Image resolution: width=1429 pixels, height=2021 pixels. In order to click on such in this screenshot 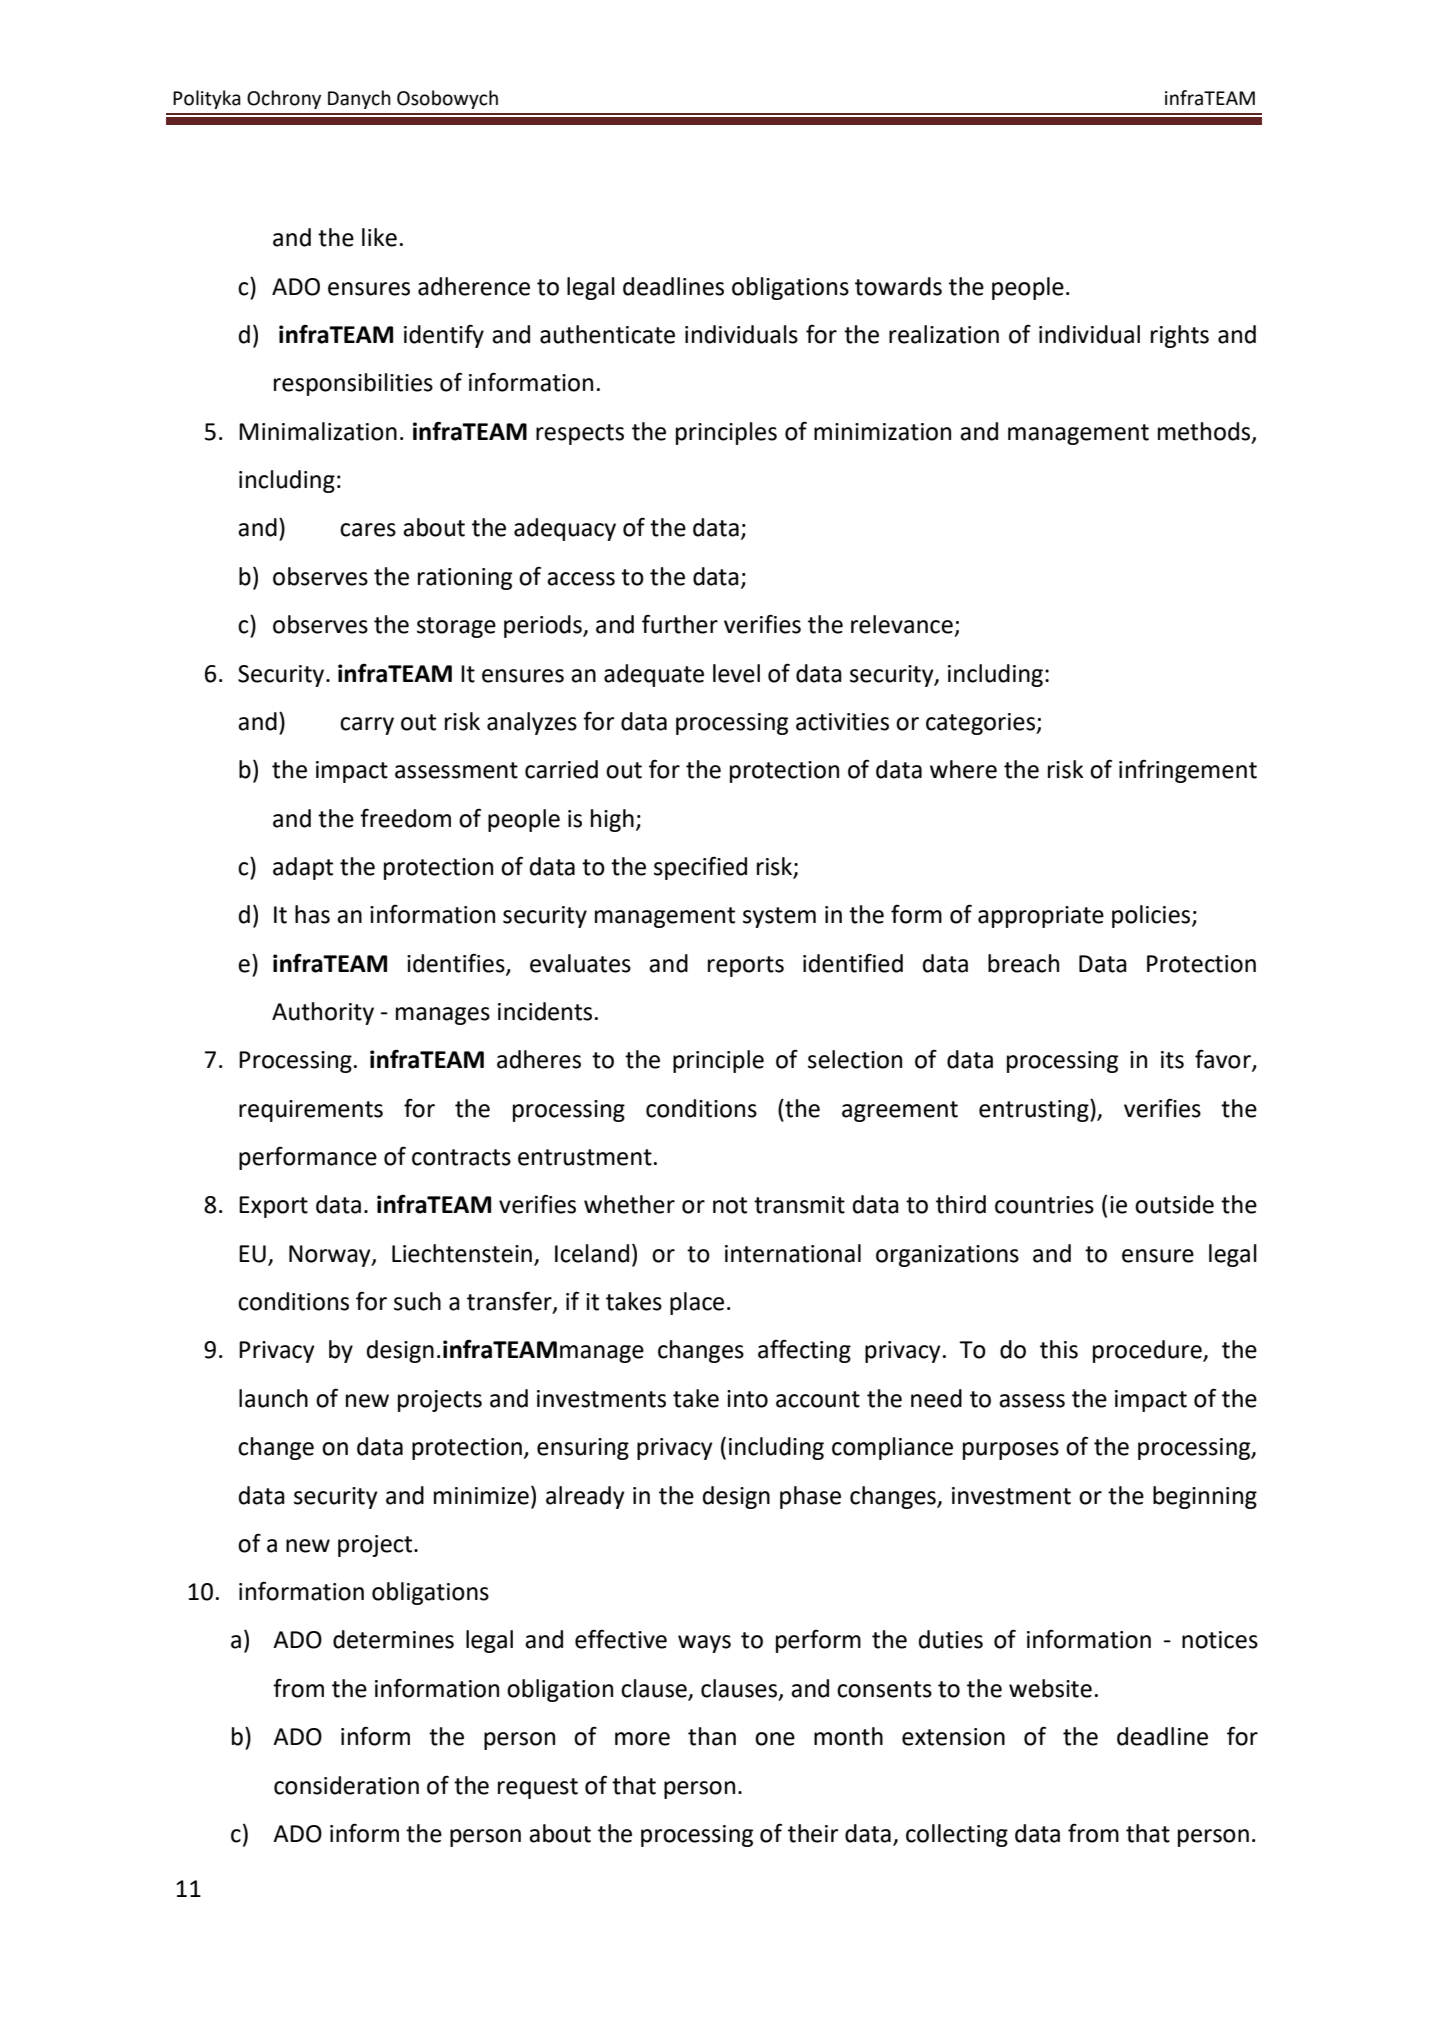, I will do `click(417, 1301)`.
